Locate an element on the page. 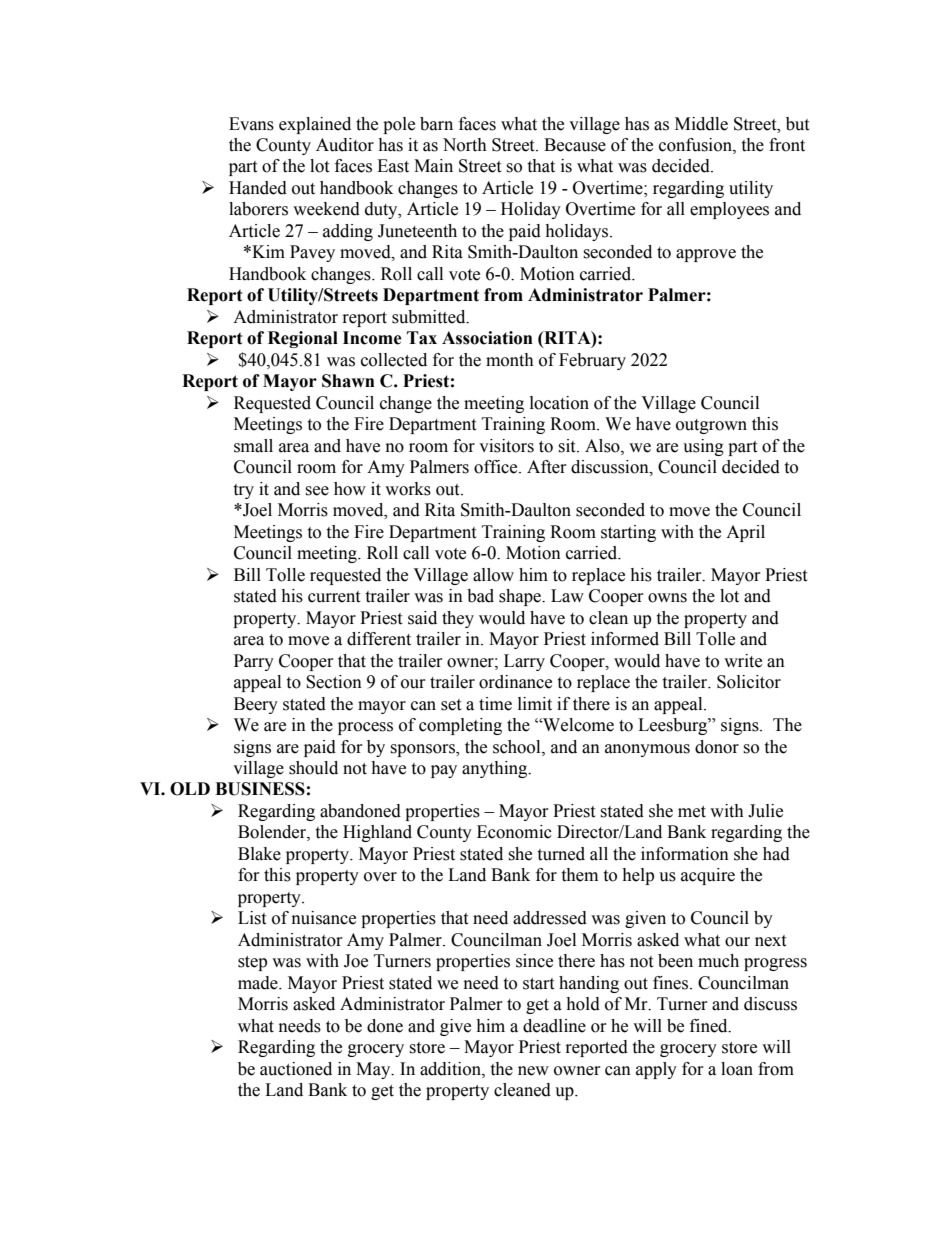  new is located at coordinates (533, 1071).
